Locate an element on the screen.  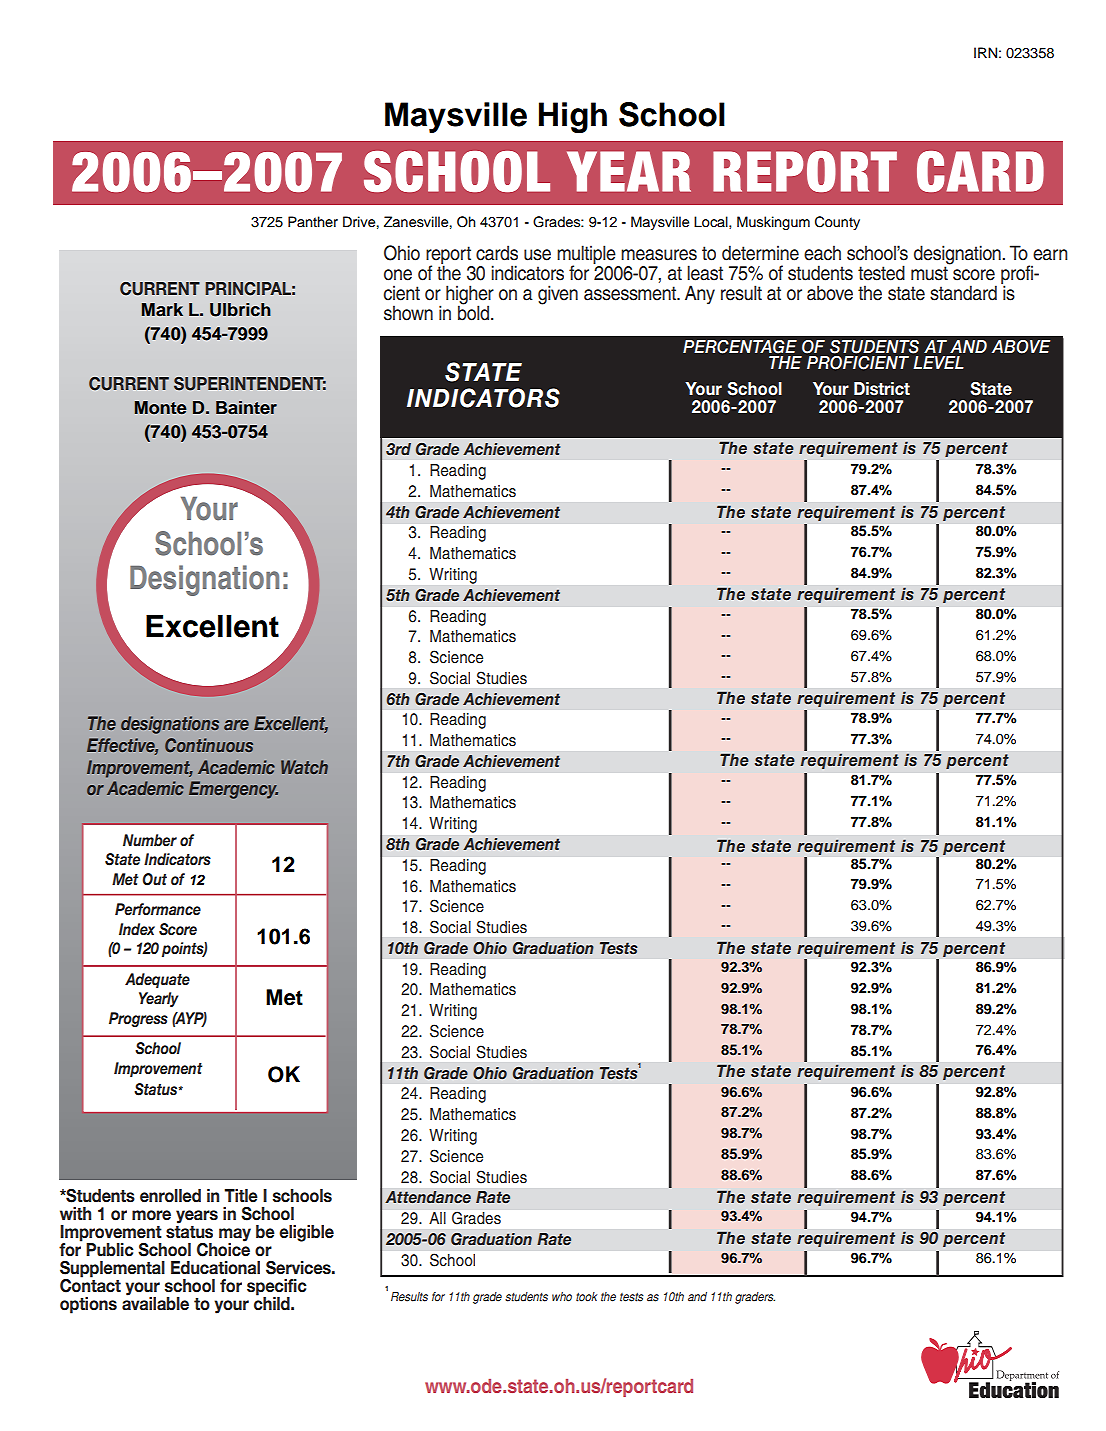
Continuous is located at coordinates (209, 745).
